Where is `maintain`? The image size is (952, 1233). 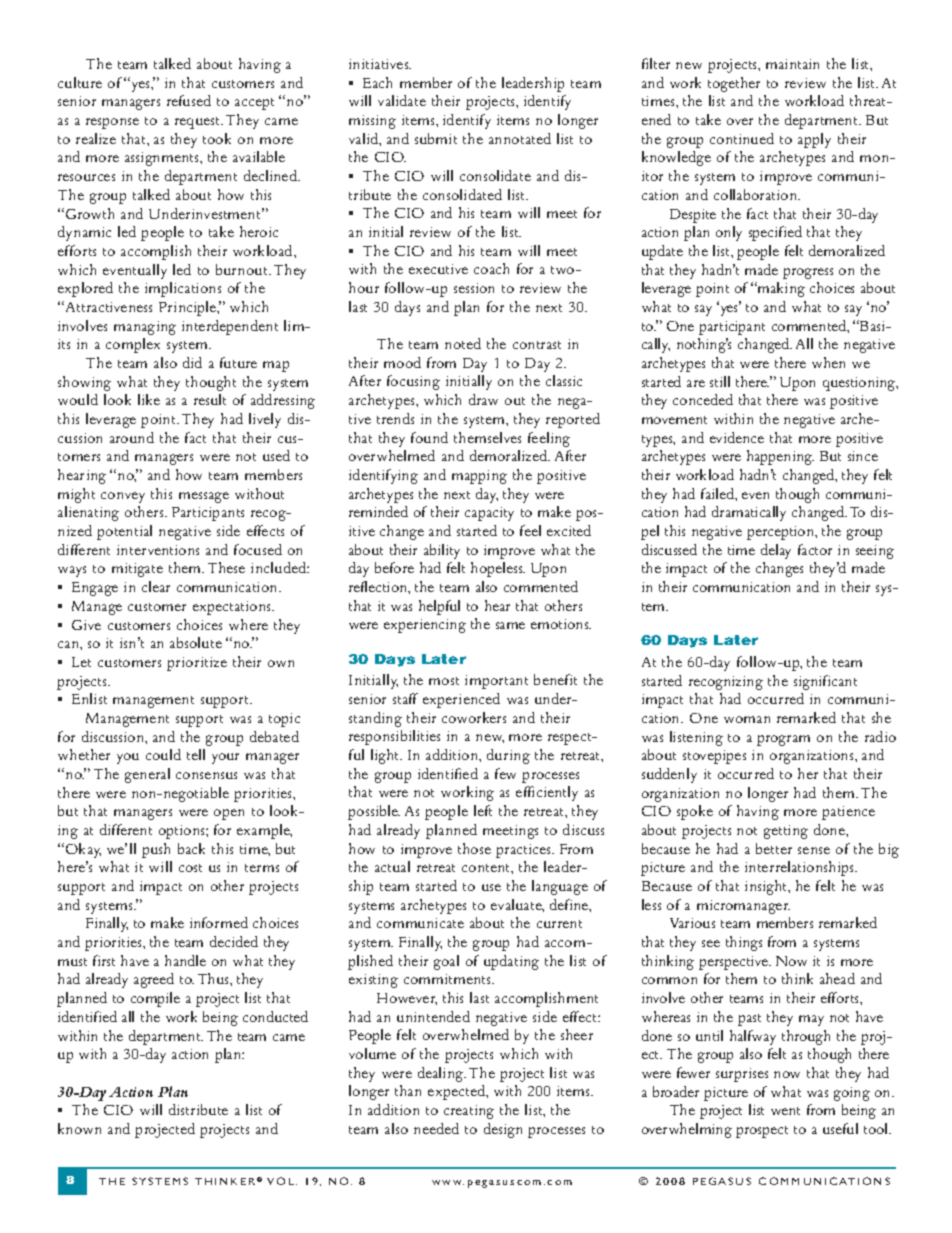 maintain is located at coordinates (792, 64).
